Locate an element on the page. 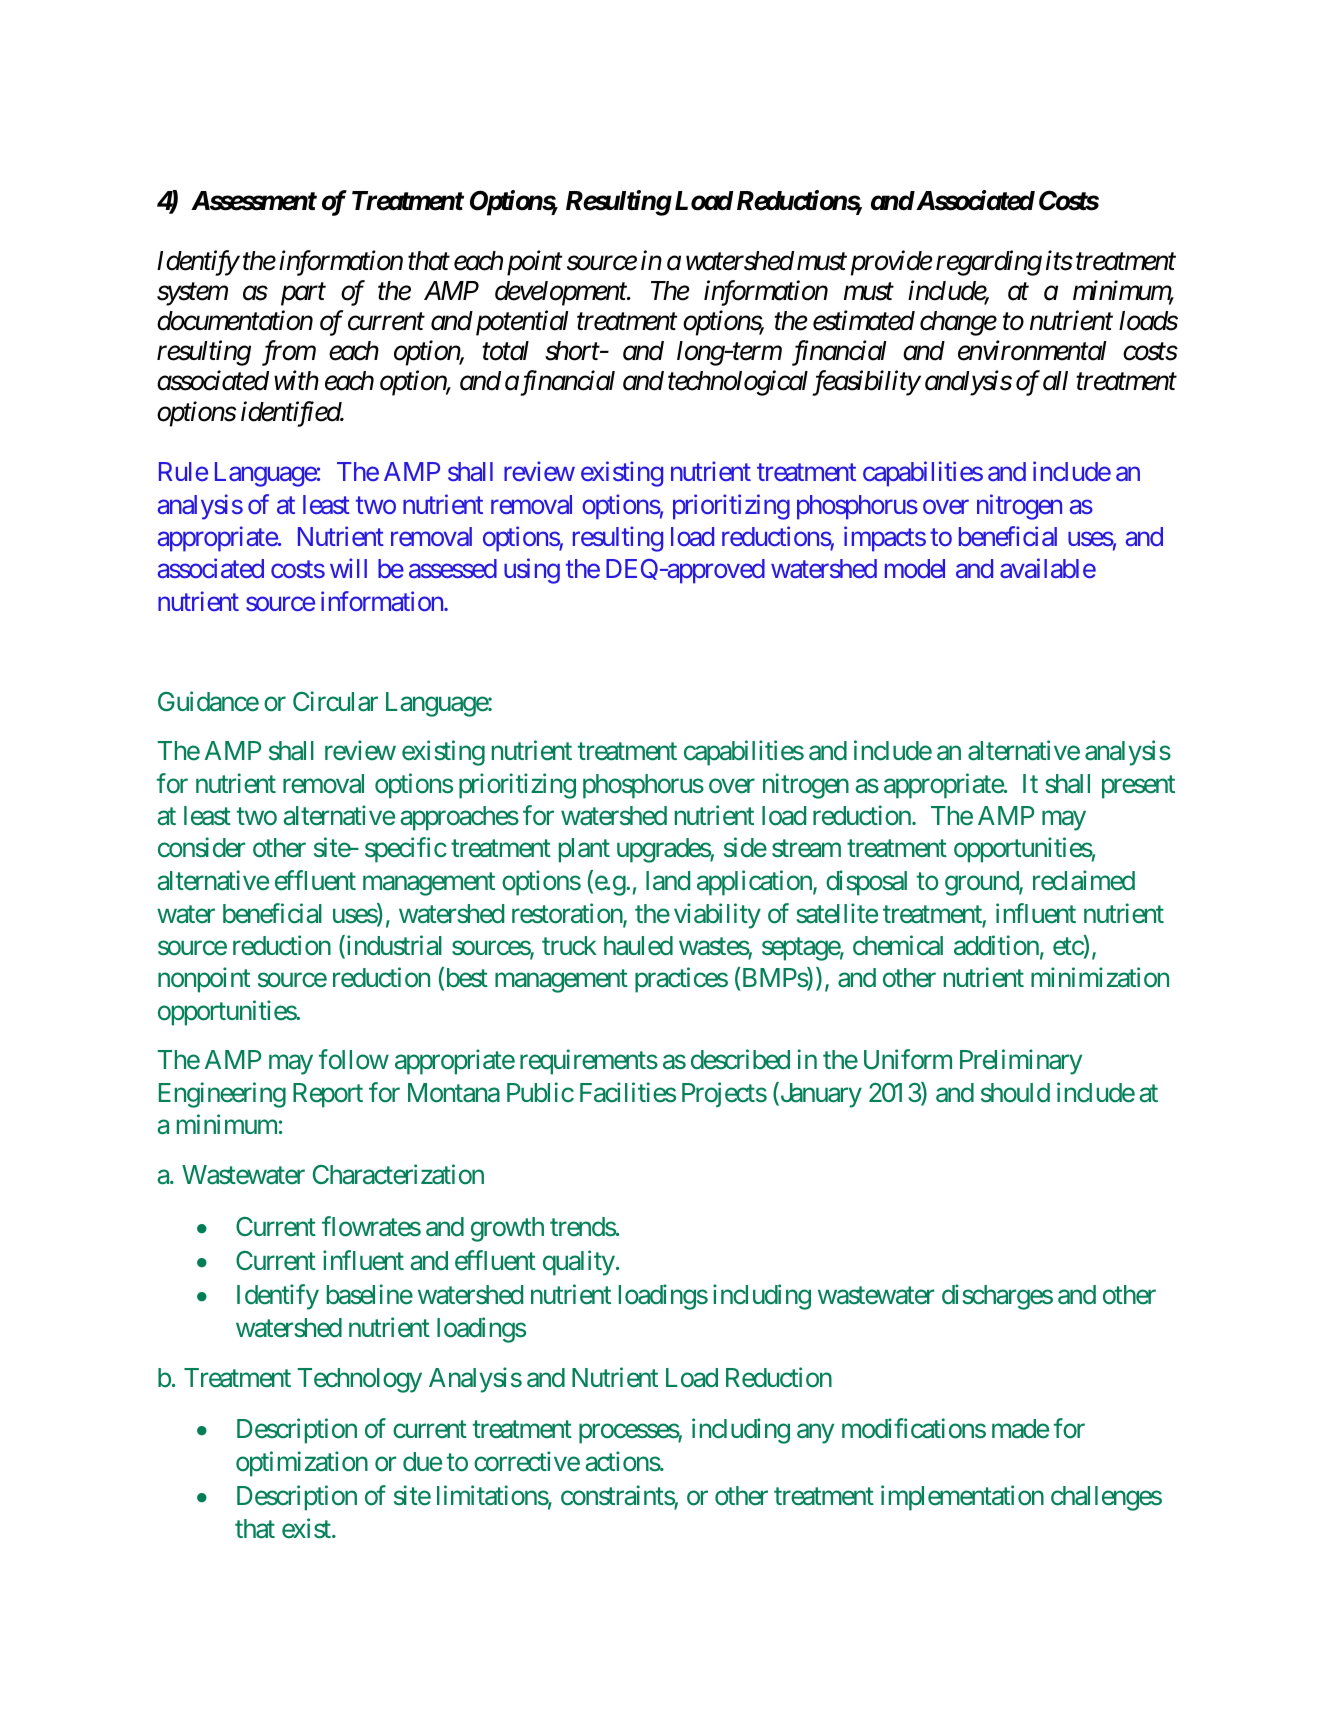 The image size is (1332, 1724). optimization is located at coordinates (302, 1464).
